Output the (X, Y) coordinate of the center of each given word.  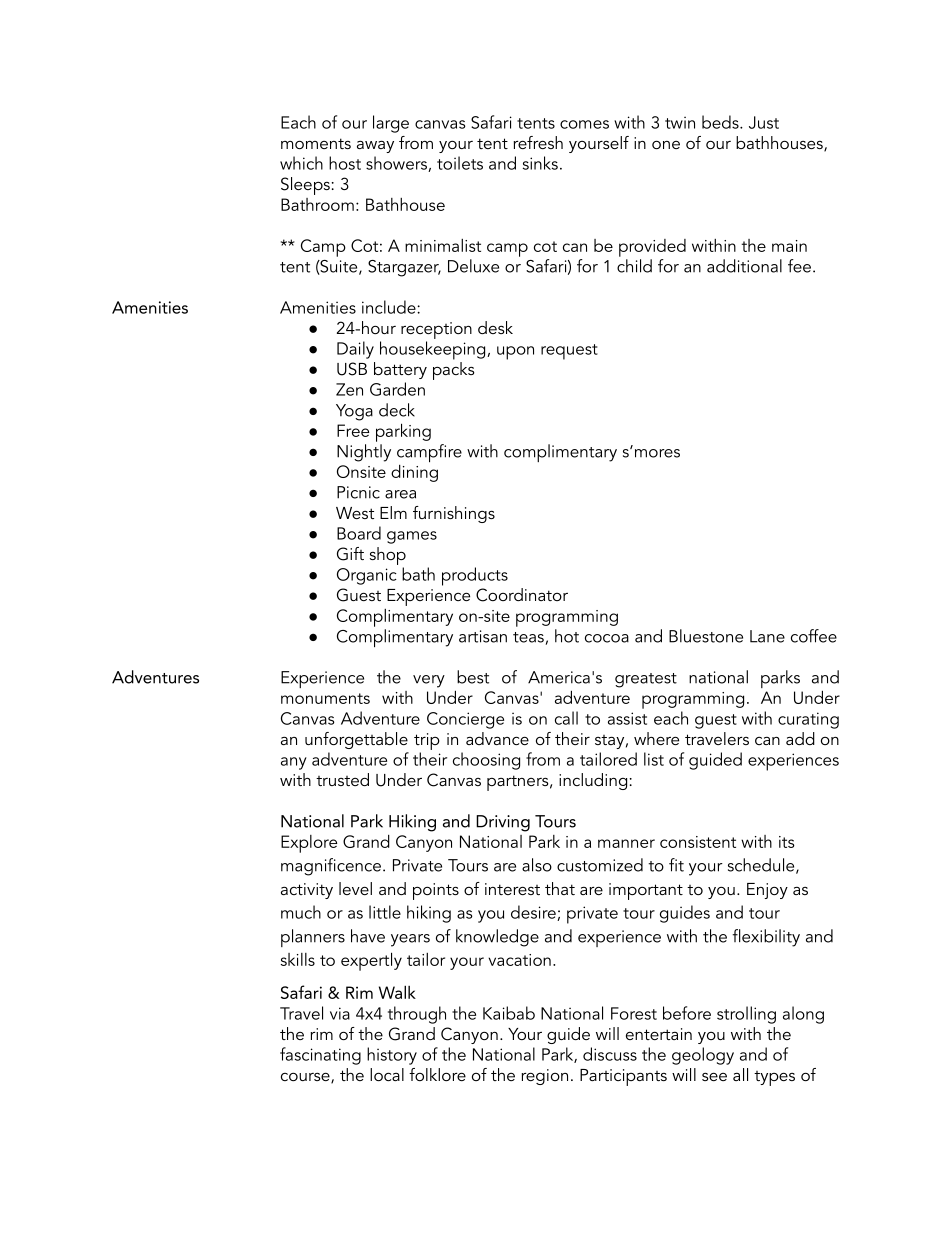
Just (764, 122)
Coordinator (522, 595)
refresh (538, 142)
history (392, 1056)
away (375, 146)
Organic (367, 576)
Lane (767, 636)
